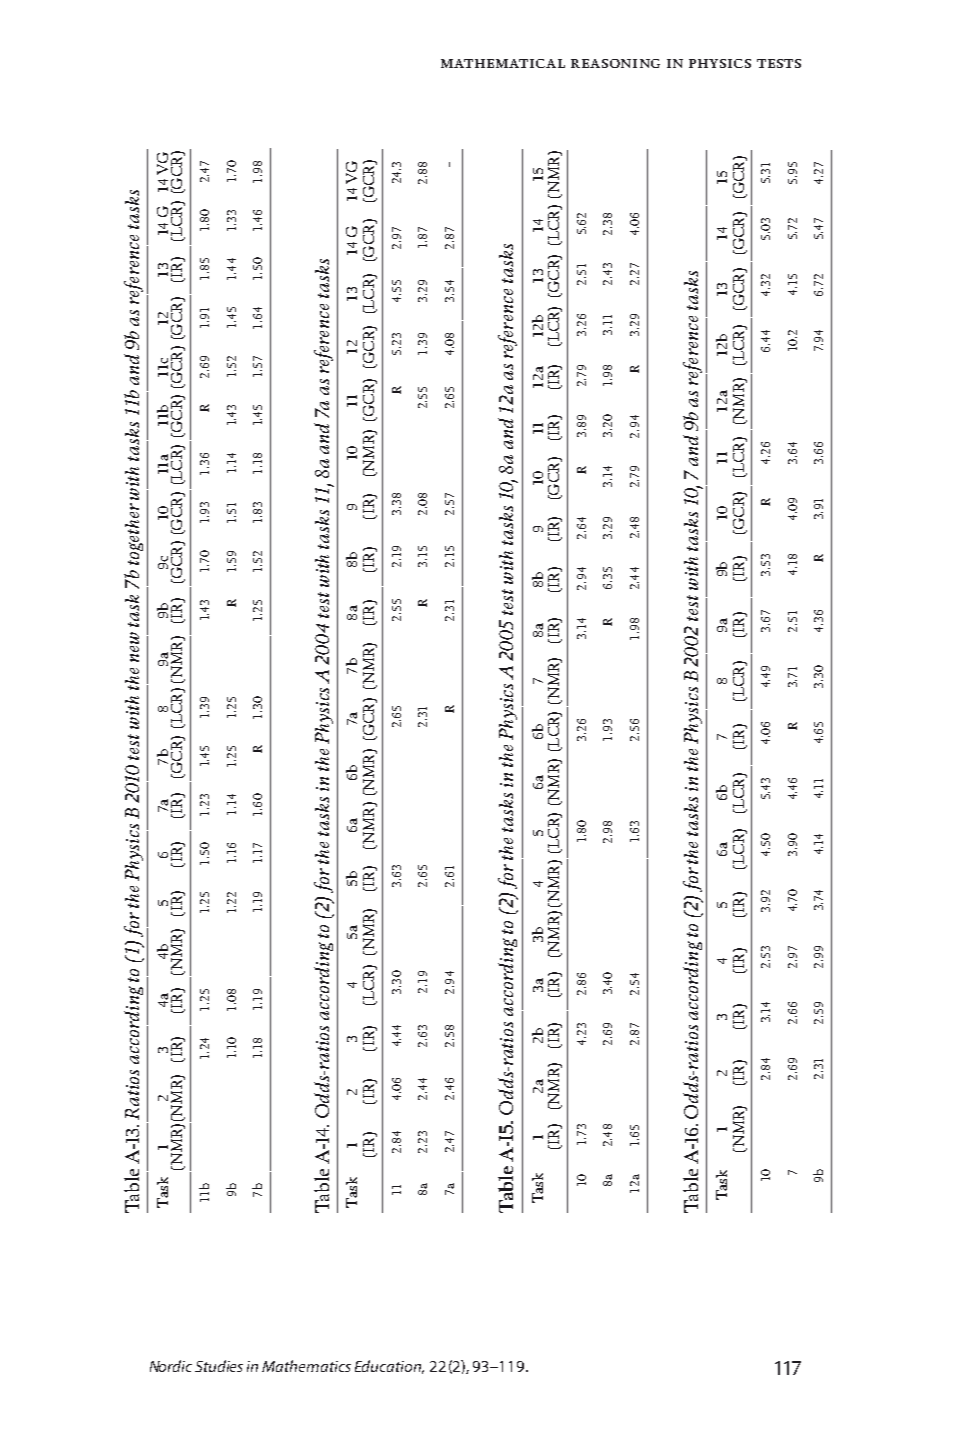 This document has height=1438, width=980. I want to click on mathematical, so click(503, 63).
